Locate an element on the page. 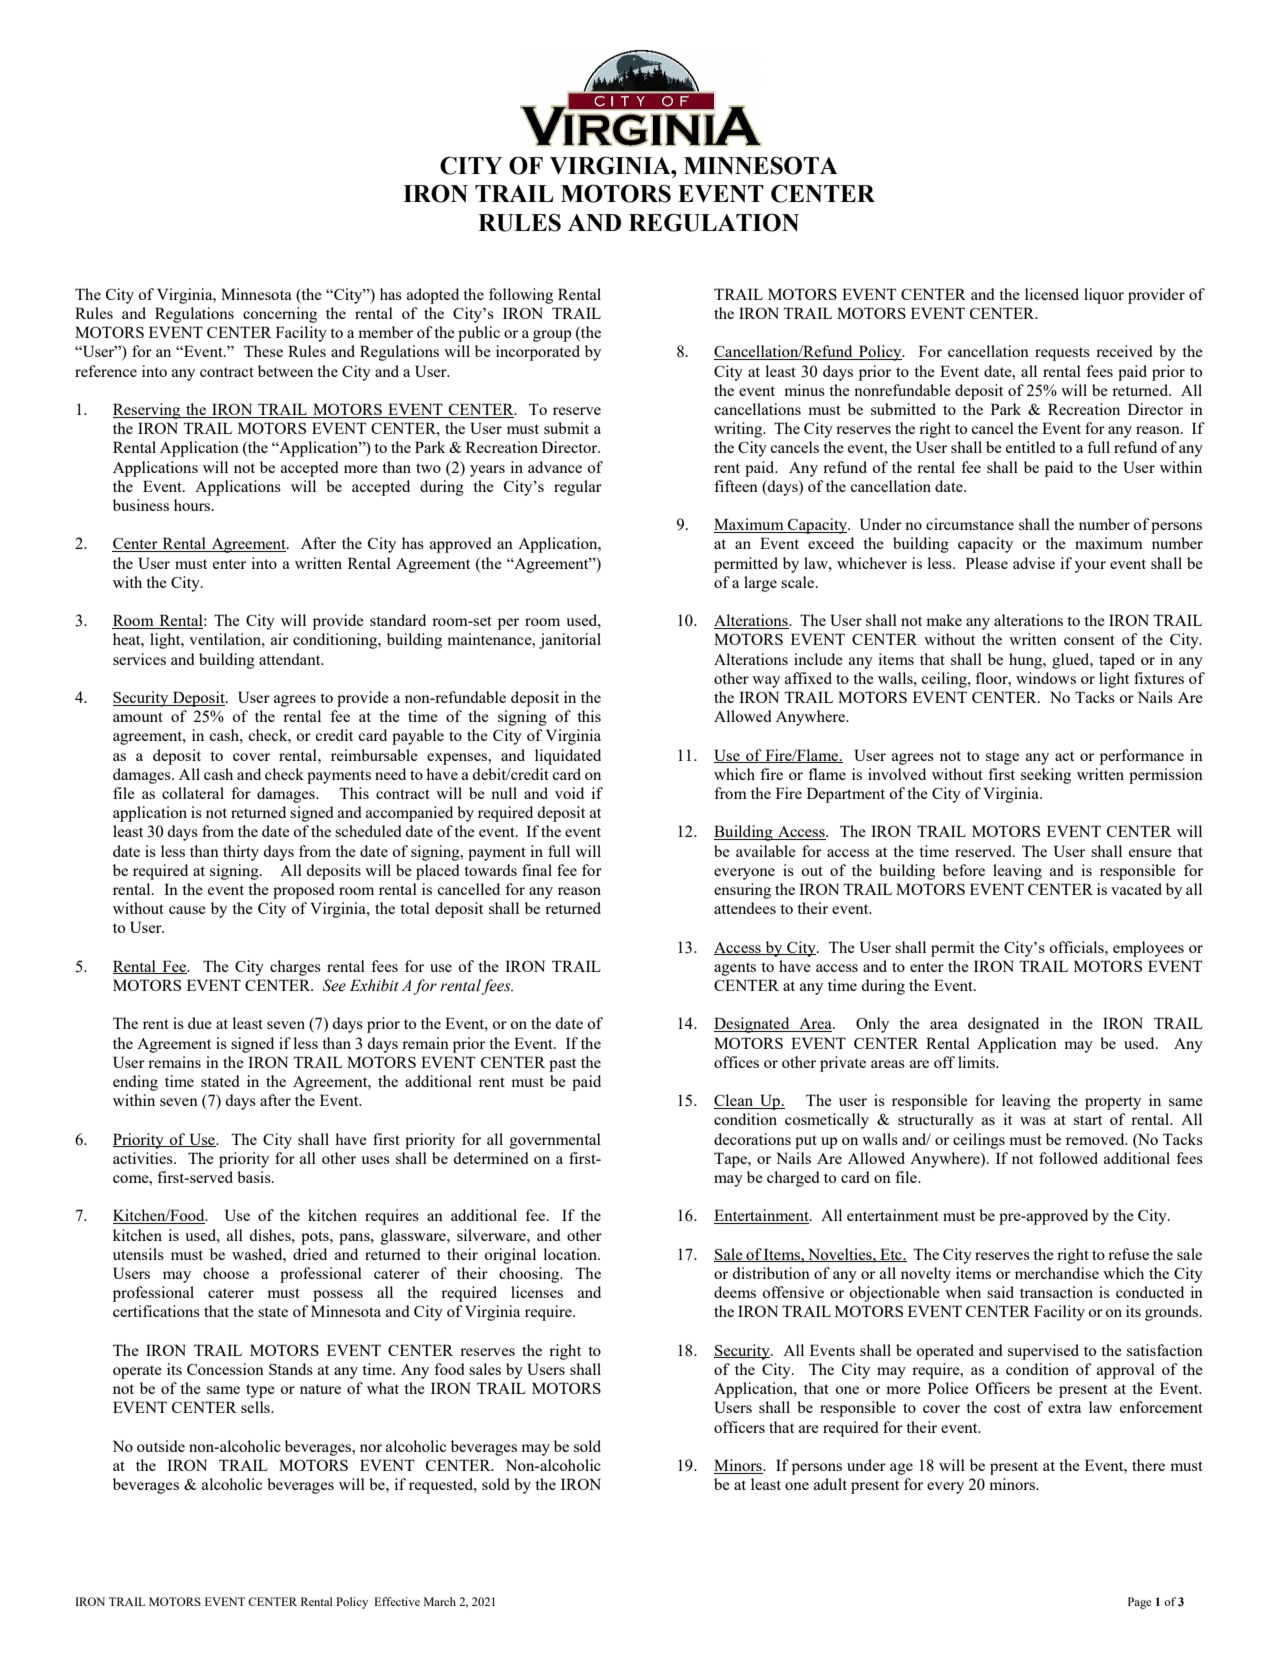  basis is located at coordinates (255, 1177).
